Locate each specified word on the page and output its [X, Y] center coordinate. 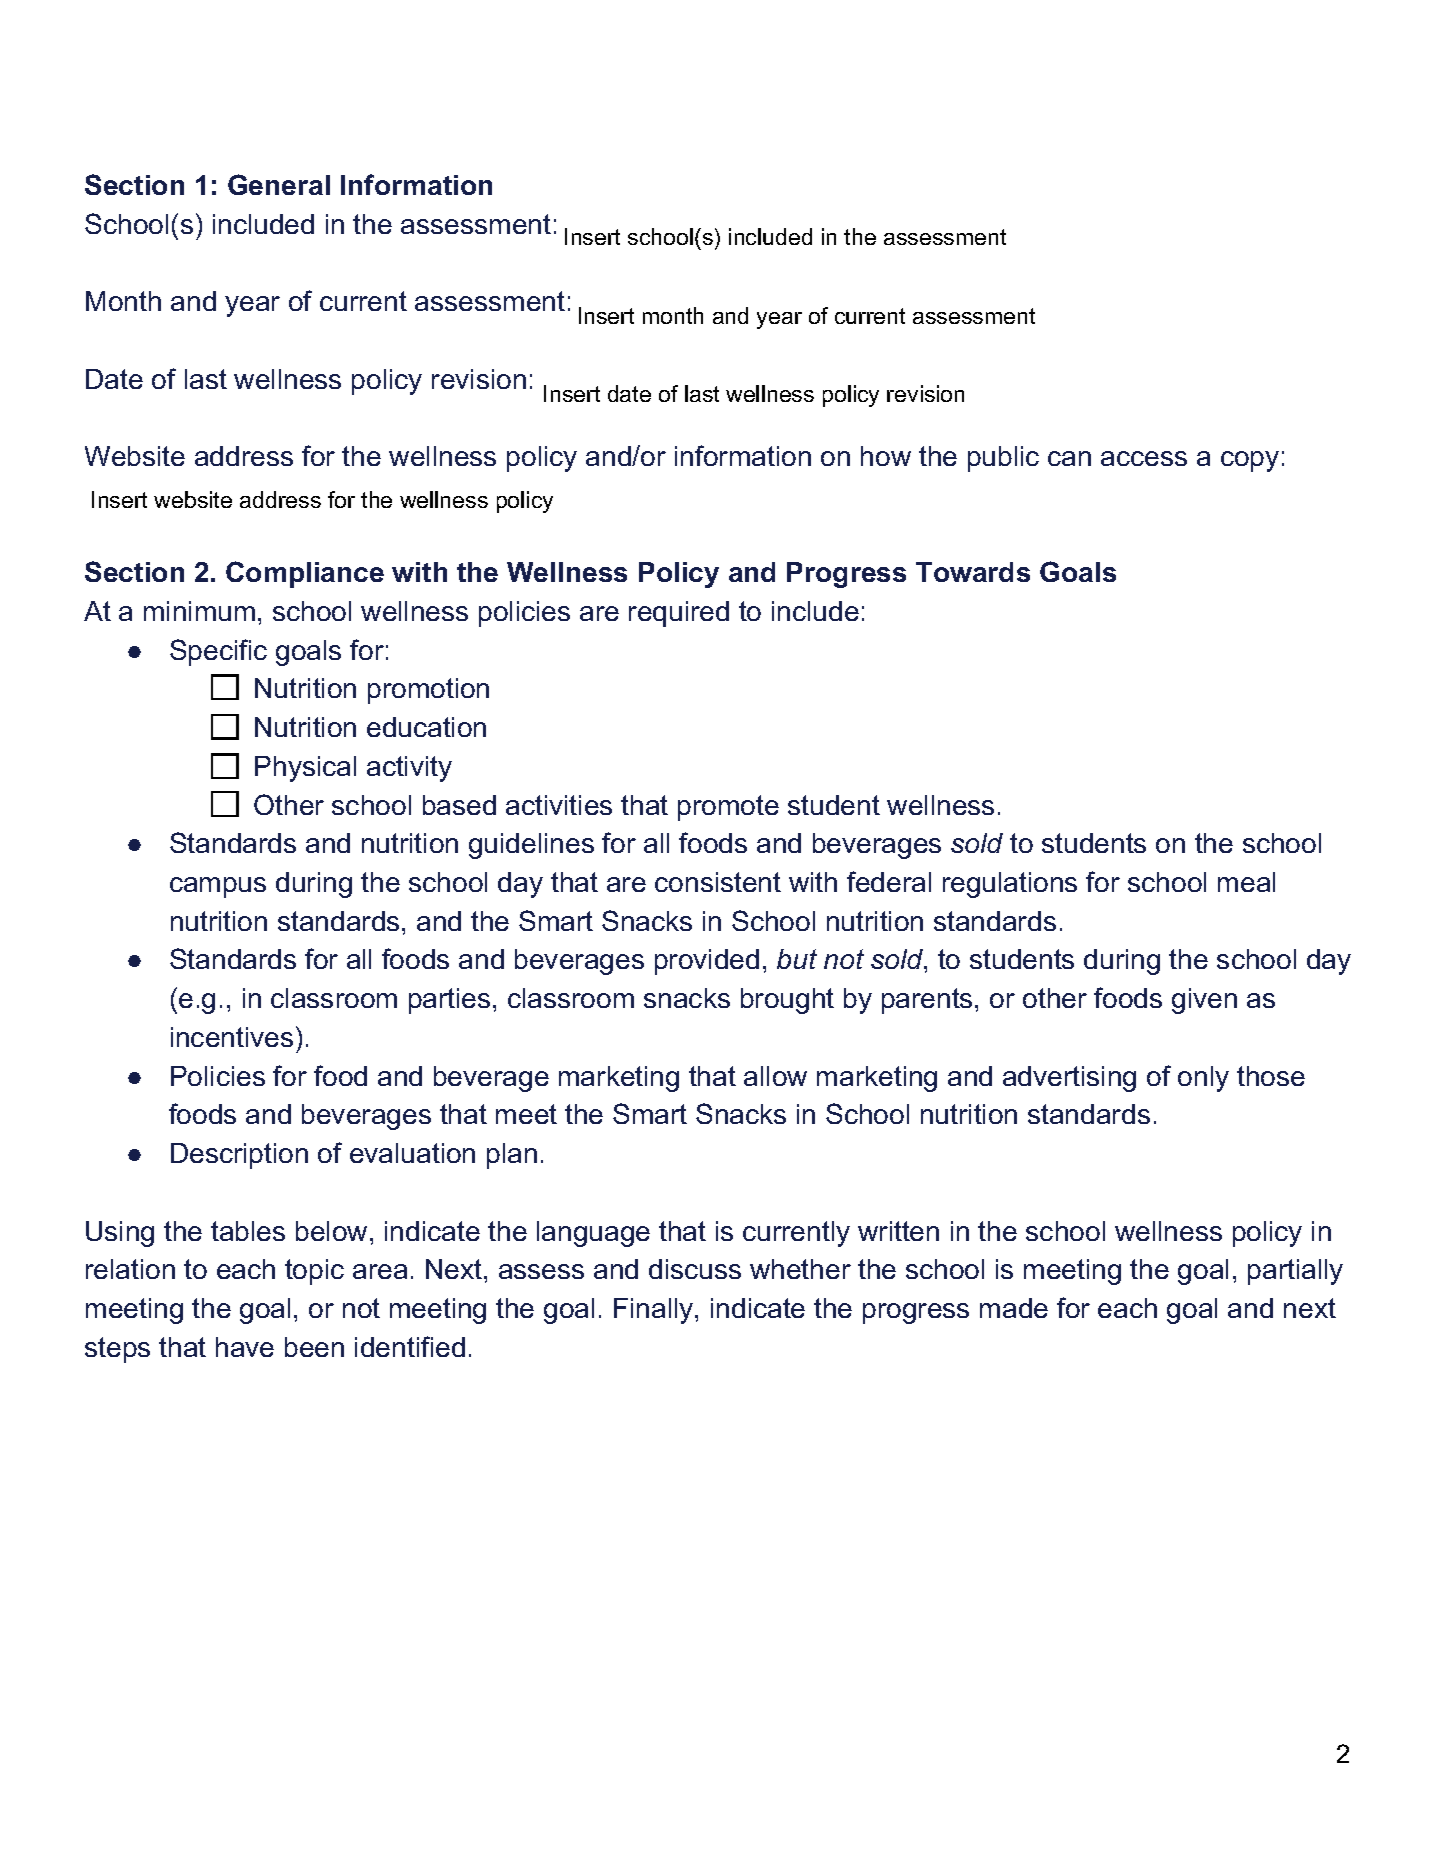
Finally [655, 1311]
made [1014, 1308]
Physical [305, 769]
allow [775, 1076]
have [245, 1347]
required [679, 614]
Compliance [305, 574]
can [1069, 458]
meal [1246, 882]
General [279, 184]
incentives [232, 1037]
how [886, 456]
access [1144, 458]
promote [728, 808]
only [1203, 1079]
